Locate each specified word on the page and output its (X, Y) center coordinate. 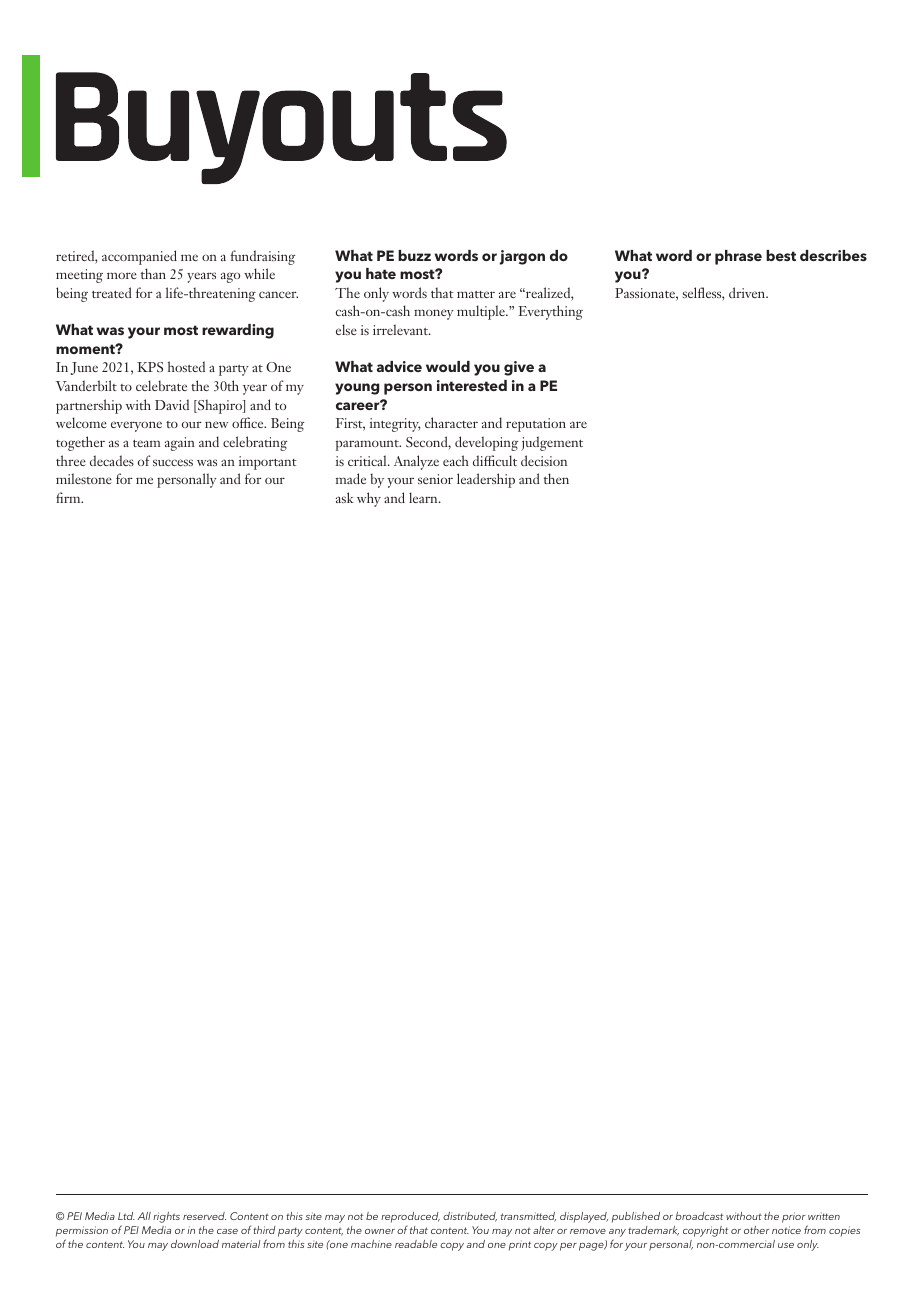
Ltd (126, 1216)
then (556, 478)
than (153, 273)
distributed (470, 1217)
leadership (486, 480)
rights (166, 1217)
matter (476, 294)
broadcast (699, 1216)
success (173, 462)
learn (424, 497)
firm (69, 497)
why (369, 499)
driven (748, 292)
